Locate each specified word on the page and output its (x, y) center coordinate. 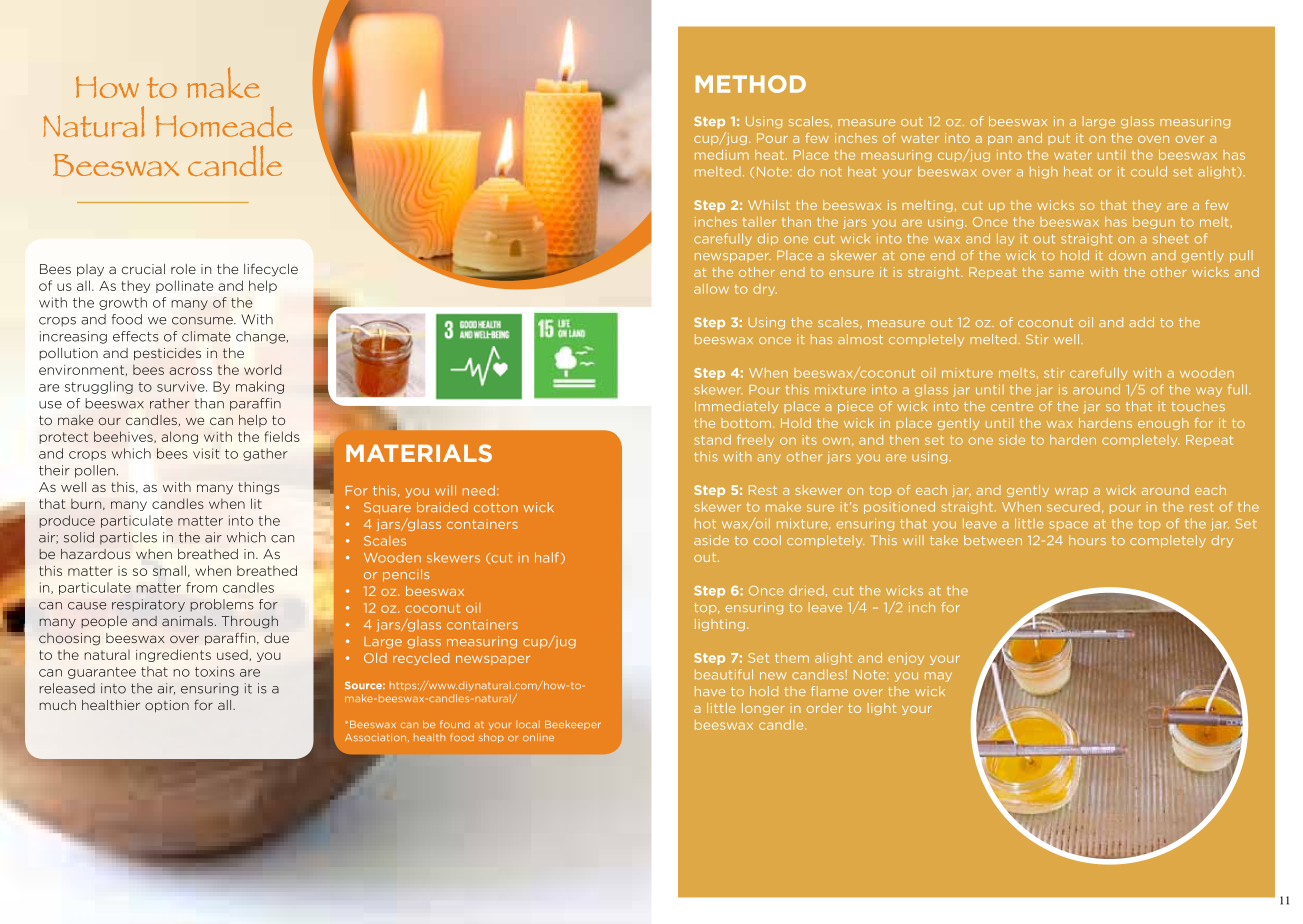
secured (1073, 507)
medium (722, 155)
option (167, 706)
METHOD (751, 84)
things (258, 488)
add (1141, 322)
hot (705, 523)
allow (711, 289)
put (1059, 139)
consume (203, 321)
